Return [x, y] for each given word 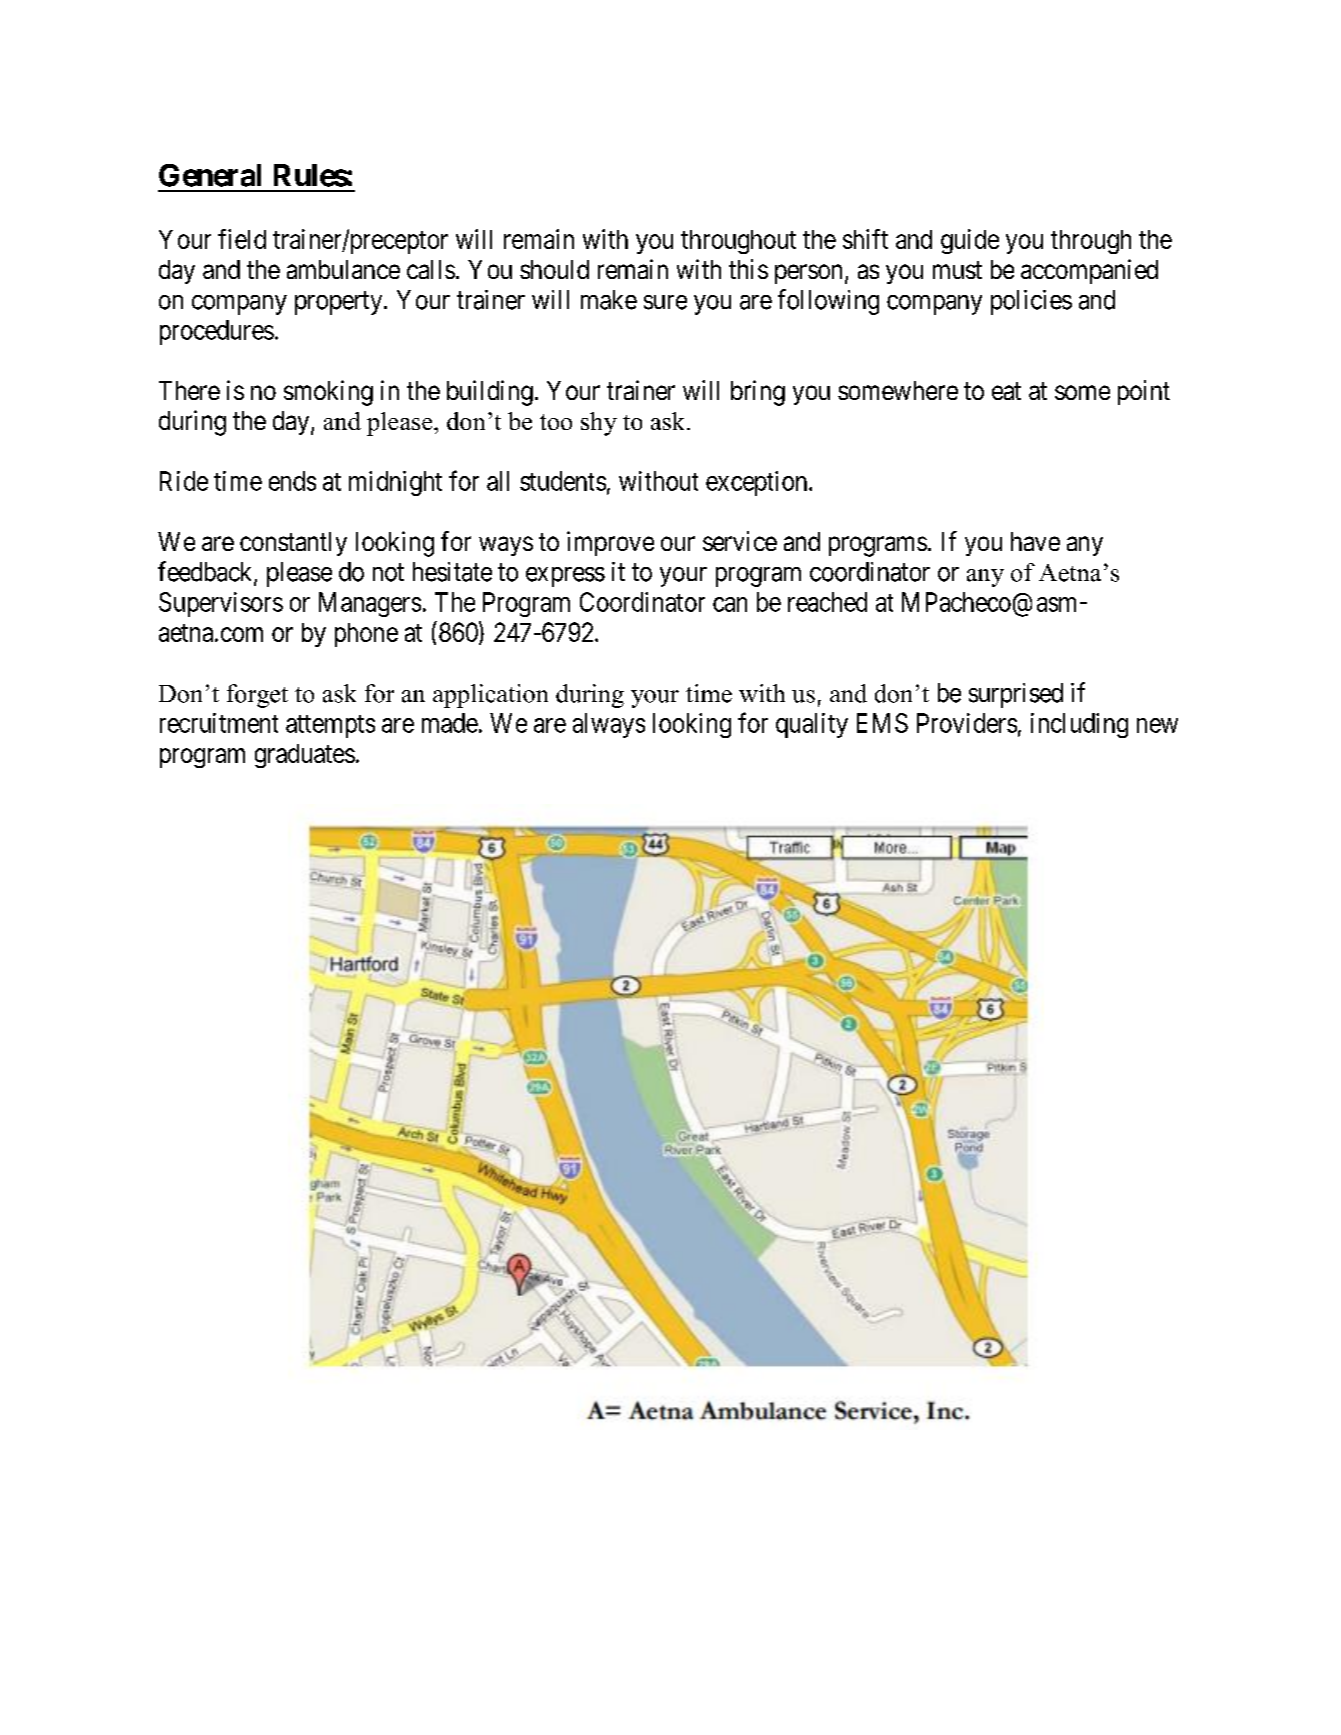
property [340, 303]
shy [599, 424]
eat [1006, 391]
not [388, 573]
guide [970, 241]
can [730, 604]
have [1035, 541]
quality [812, 725]
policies [1031, 302]
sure [665, 302]
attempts [330, 726]
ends [292, 481]
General [210, 175]
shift [865, 239]
